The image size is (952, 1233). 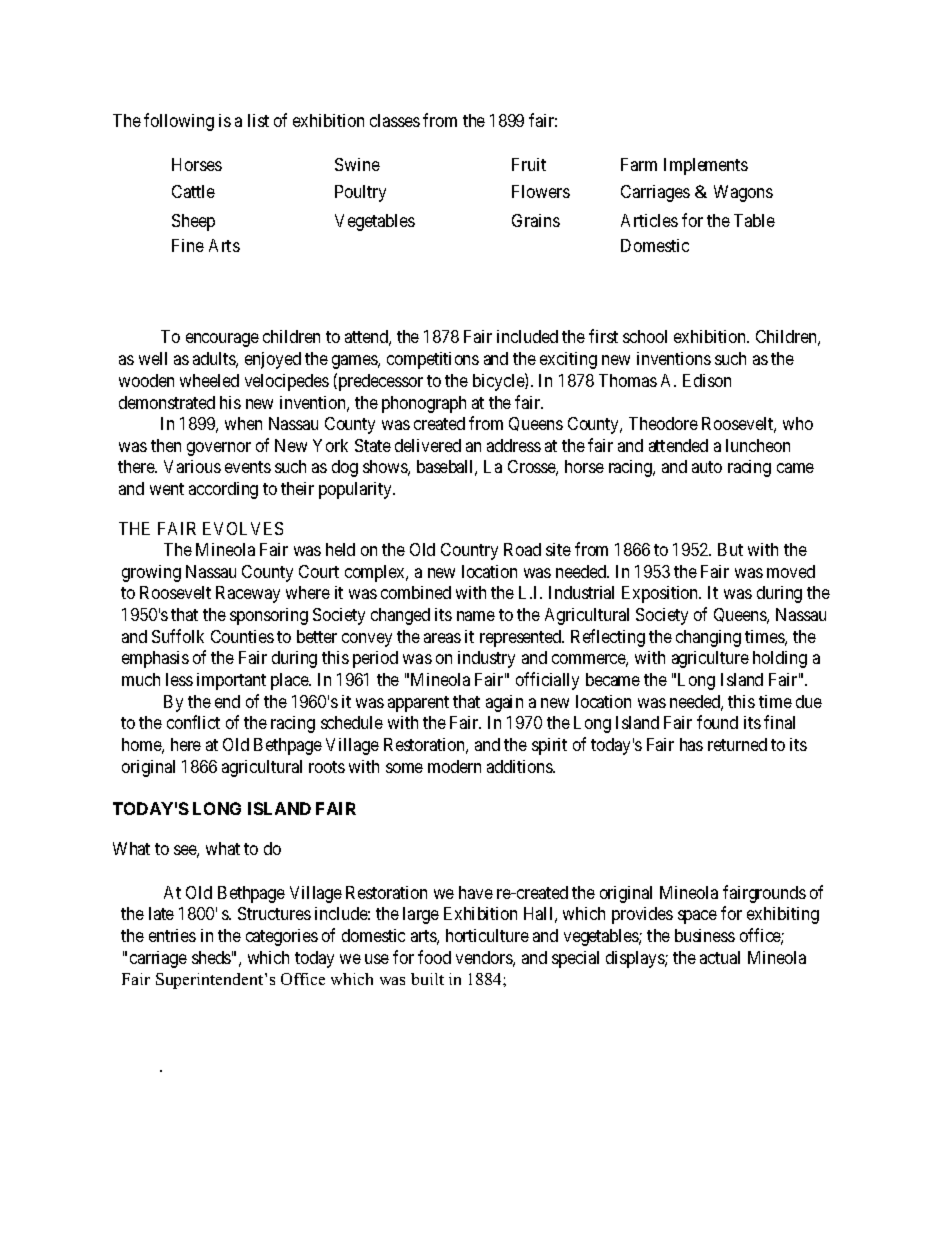 I want to click on actual, so click(x=720, y=957).
